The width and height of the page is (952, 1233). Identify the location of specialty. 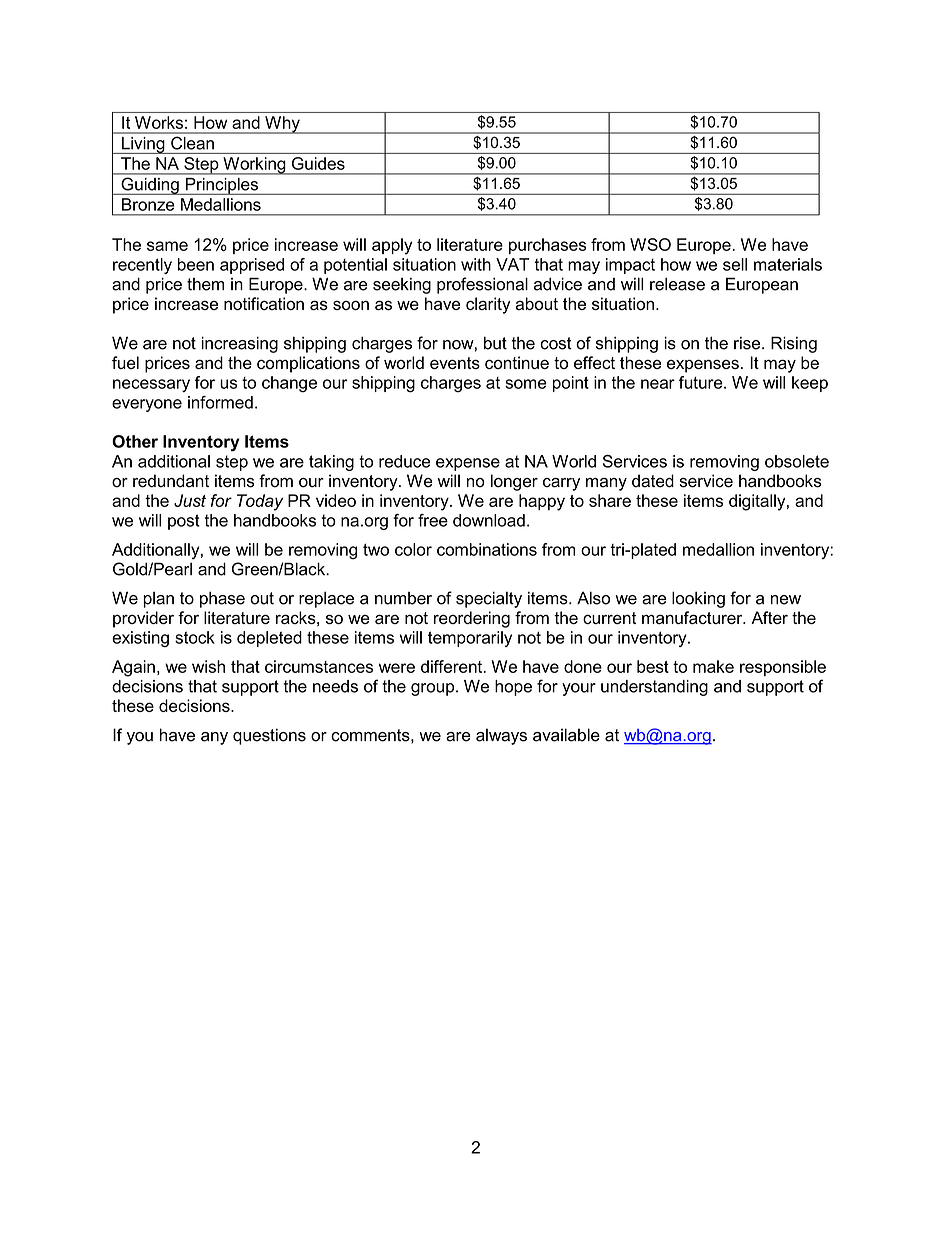
(489, 599).
